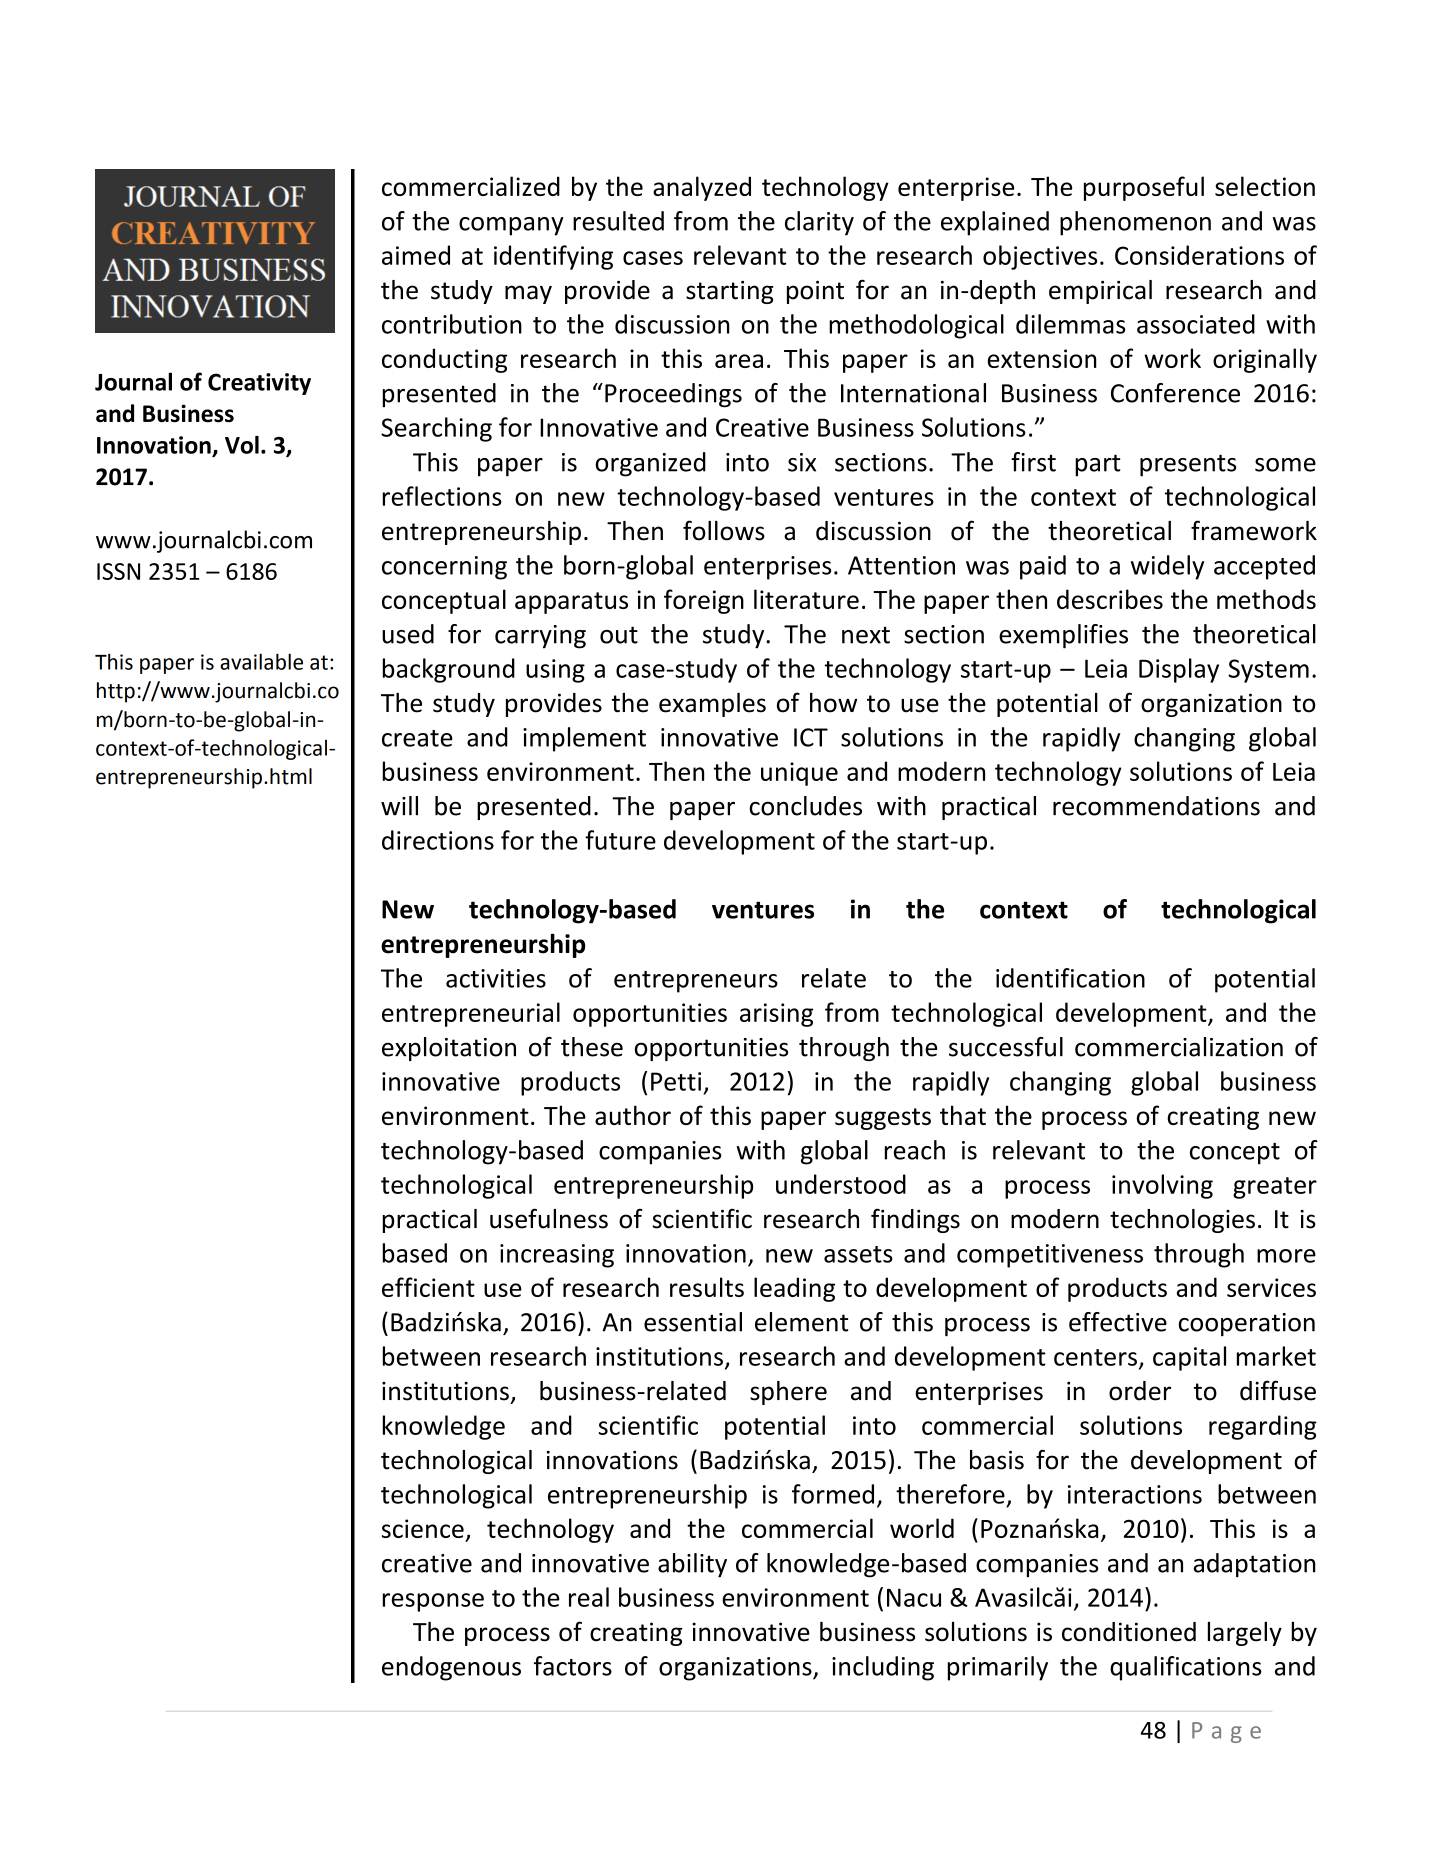 The image size is (1438, 1860). I want to click on analyzed, so click(702, 188).
